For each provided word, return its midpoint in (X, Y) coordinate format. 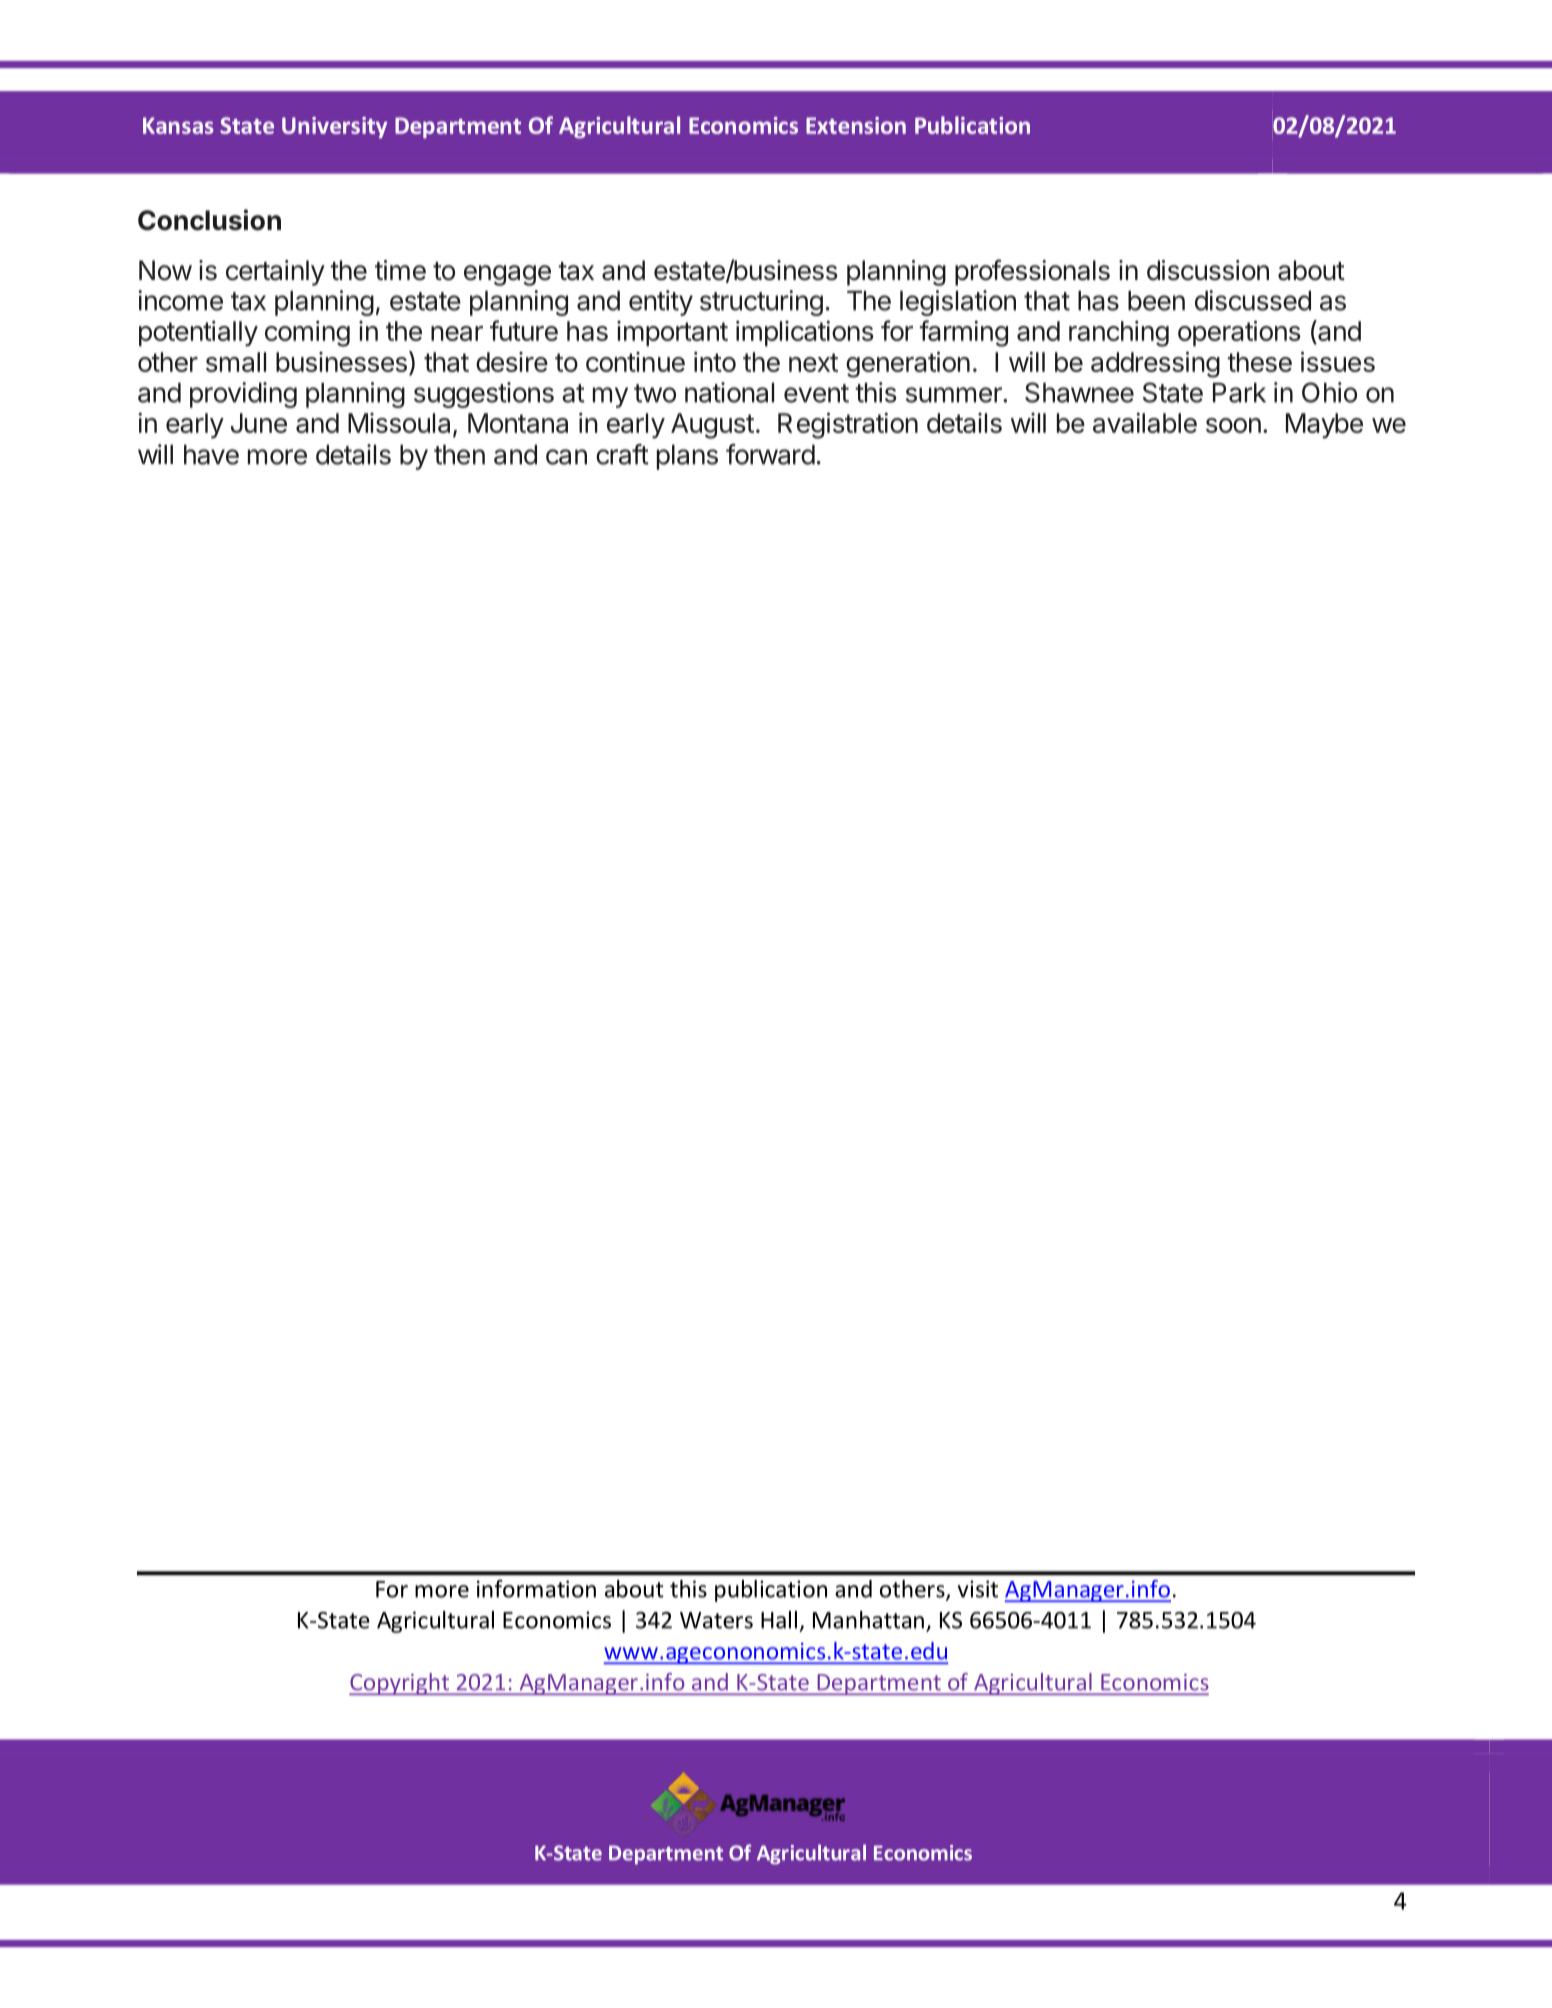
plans (687, 457)
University (334, 127)
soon (1233, 425)
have (211, 454)
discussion (1208, 270)
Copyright (400, 1684)
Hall (779, 1620)
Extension (856, 125)
